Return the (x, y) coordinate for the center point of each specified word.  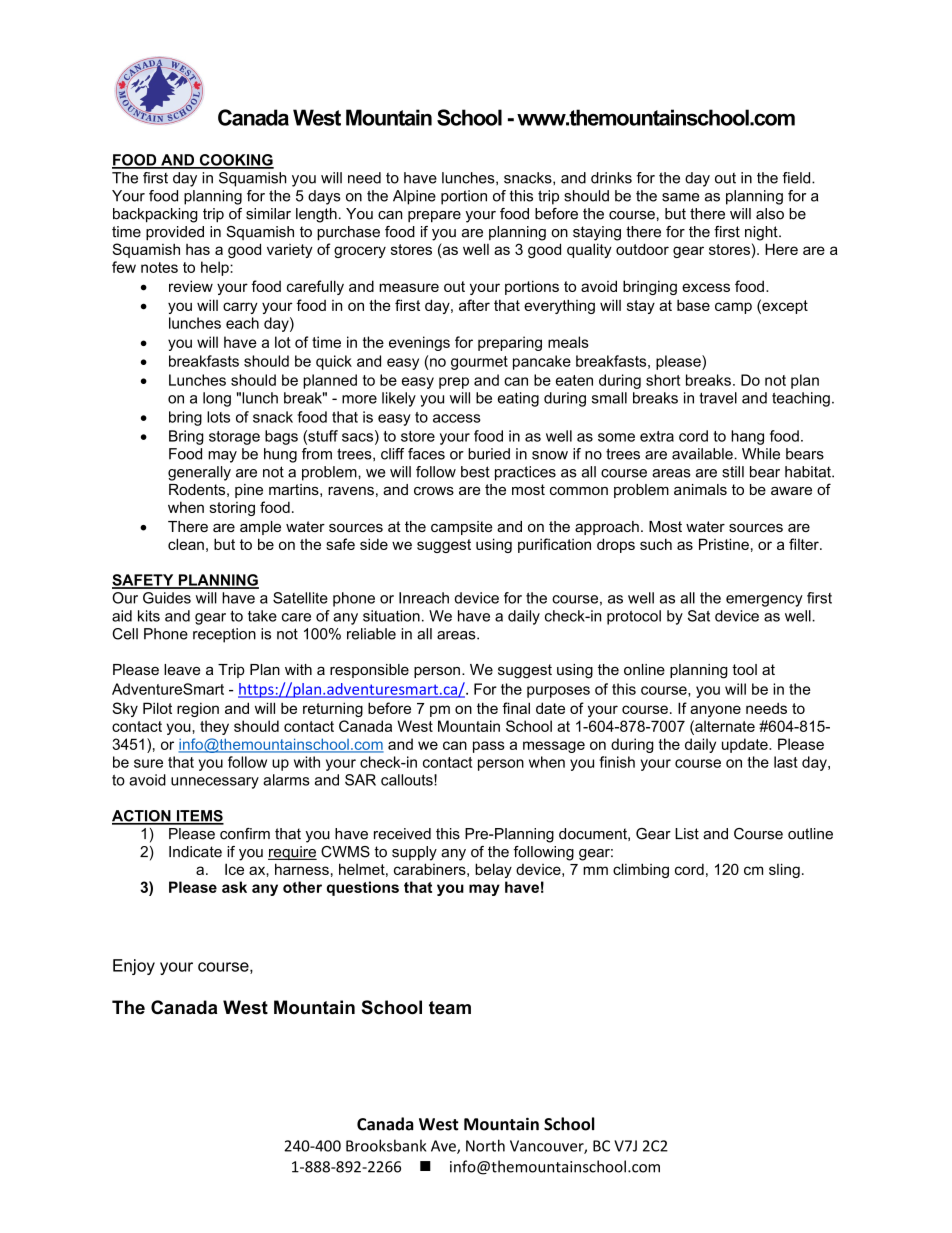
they (214, 727)
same (680, 197)
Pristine (724, 544)
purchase (348, 233)
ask (234, 887)
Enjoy (134, 967)
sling (784, 870)
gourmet (479, 363)
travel (718, 398)
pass (489, 747)
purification (554, 545)
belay (493, 870)
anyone (715, 711)
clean (186, 544)
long (217, 399)
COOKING (235, 161)
